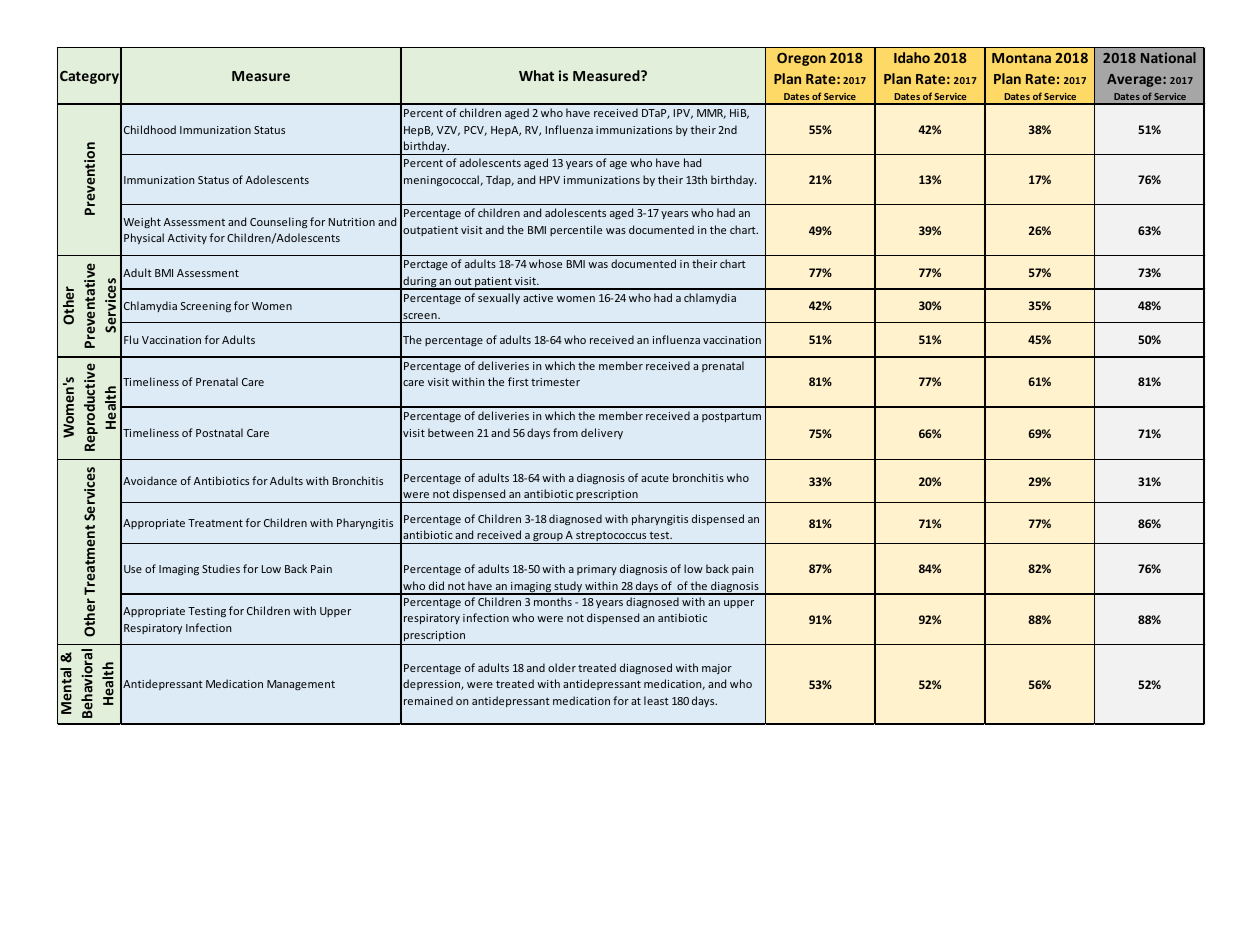  What do you see at coordinates (538, 298) in the screenshot?
I see `active` at bounding box center [538, 298].
